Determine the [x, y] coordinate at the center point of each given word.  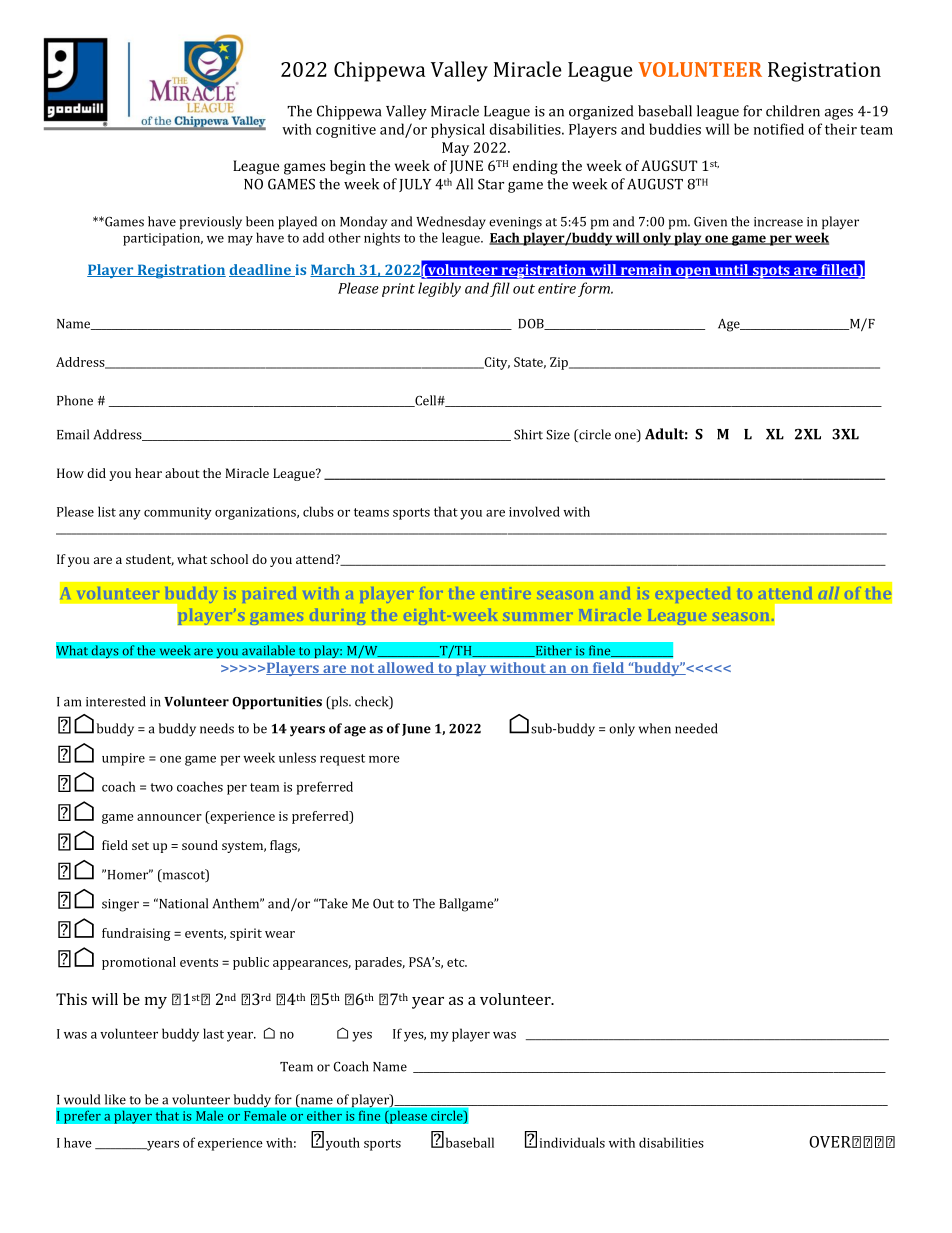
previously [211, 223]
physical [458, 130]
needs [217, 728]
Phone [75, 400]
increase [778, 222]
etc [457, 962]
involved [534, 511]
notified [779, 129]
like [115, 1099]
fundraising [136, 934]
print [398, 290]
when [655, 728]
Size [558, 435]
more [384, 759]
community [178, 513]
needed [696, 728]
